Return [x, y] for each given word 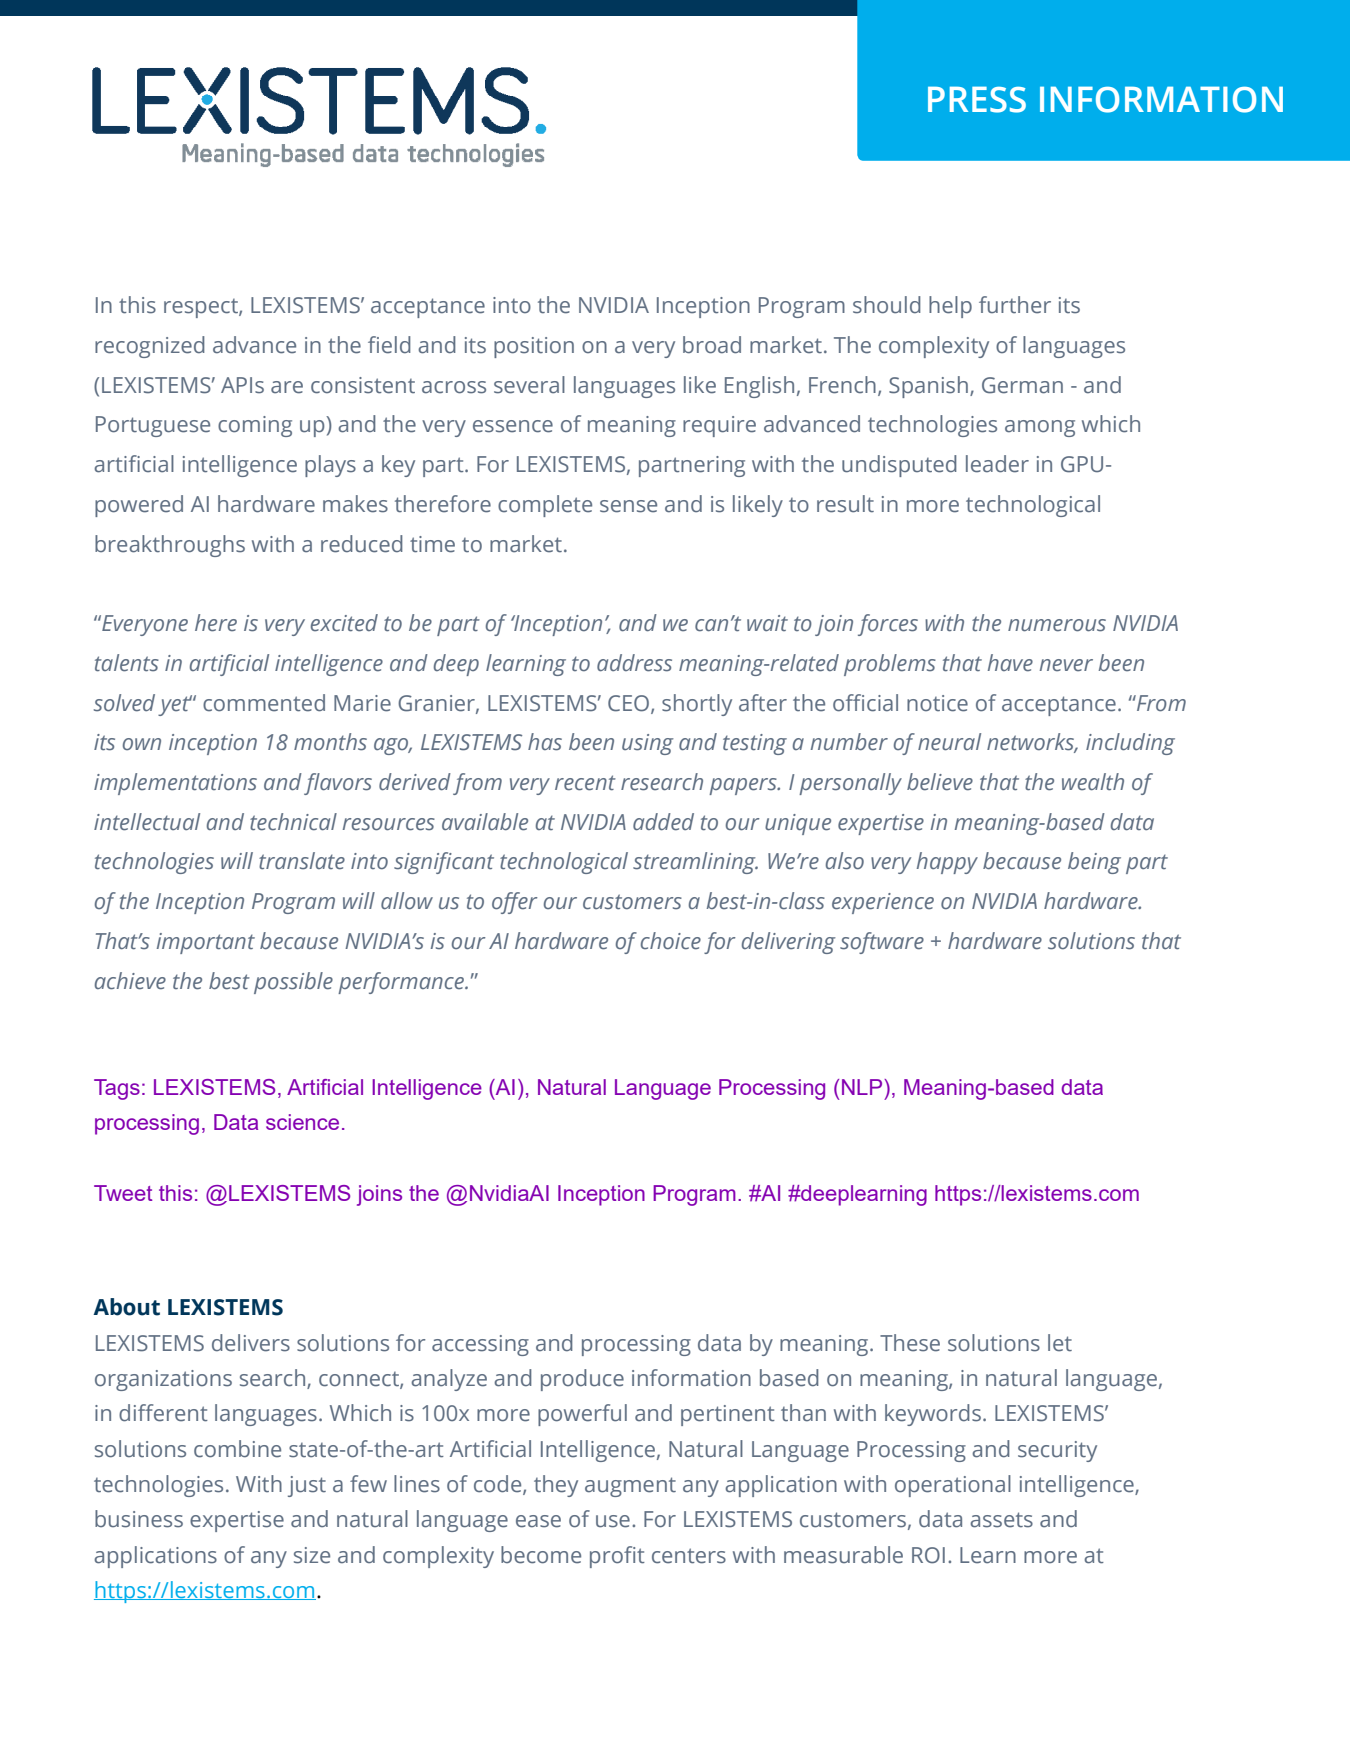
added [663, 822]
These [910, 1343]
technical [293, 822]
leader [997, 464]
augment [630, 1487]
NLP [863, 1087]
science [302, 1122]
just [307, 1486]
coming [255, 426]
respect [202, 308]
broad [712, 345]
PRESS [977, 99]
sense [628, 506]
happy [947, 863]
